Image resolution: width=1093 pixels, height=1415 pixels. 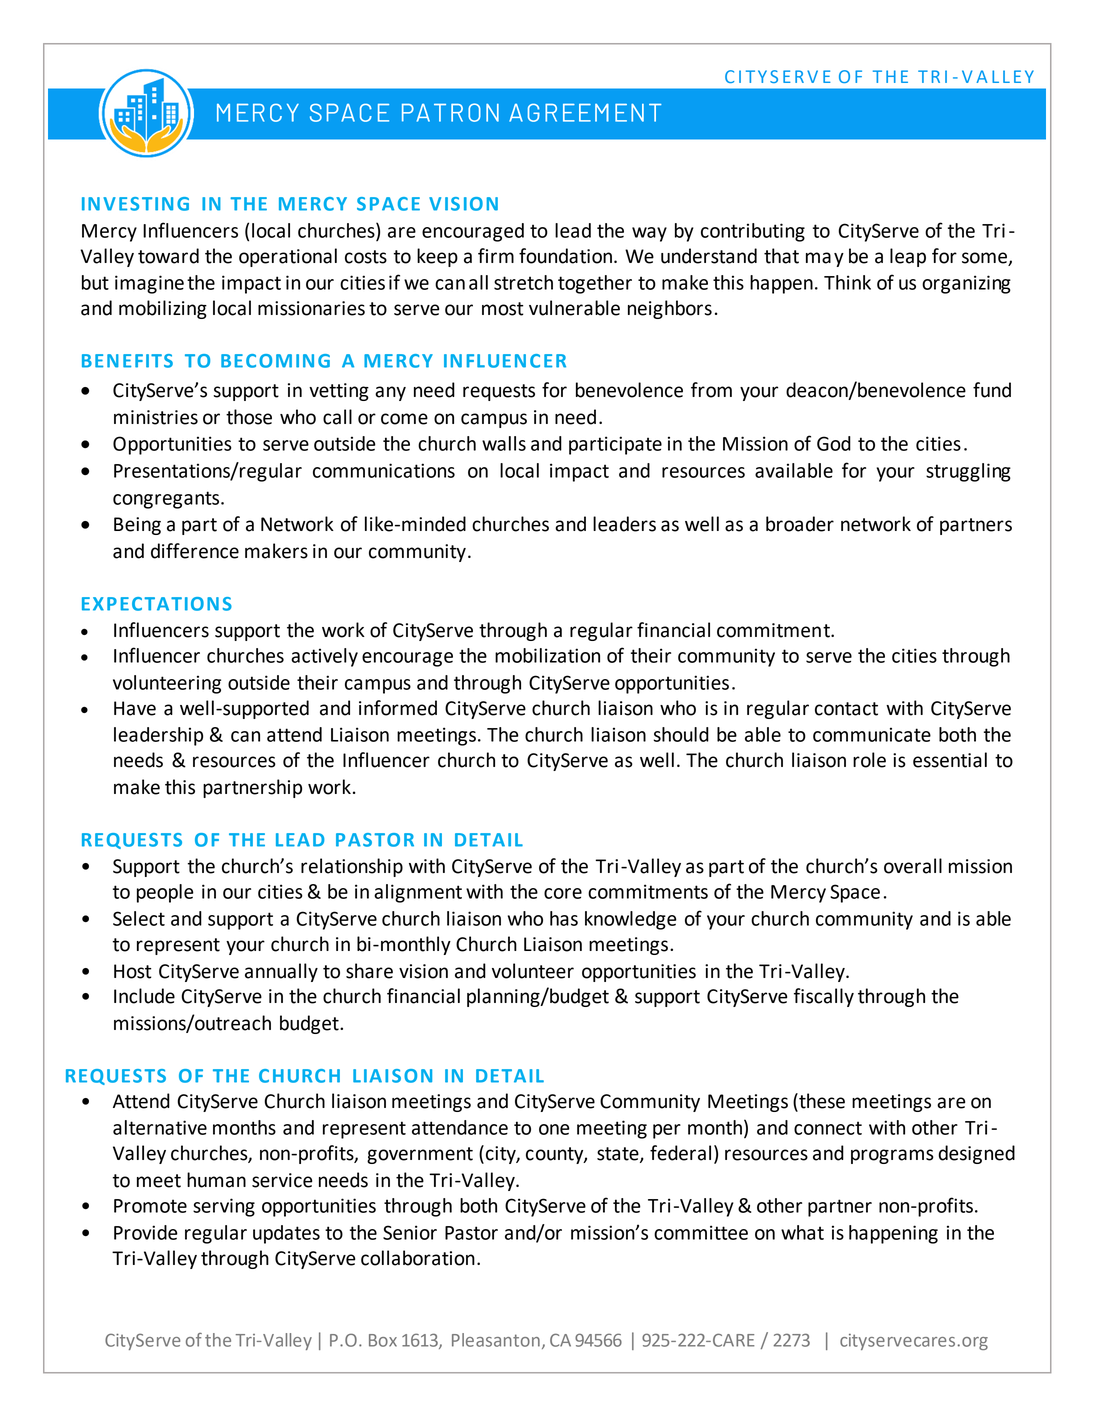 What do you see at coordinates (286, 1234) in the screenshot?
I see `updates` at bounding box center [286, 1234].
